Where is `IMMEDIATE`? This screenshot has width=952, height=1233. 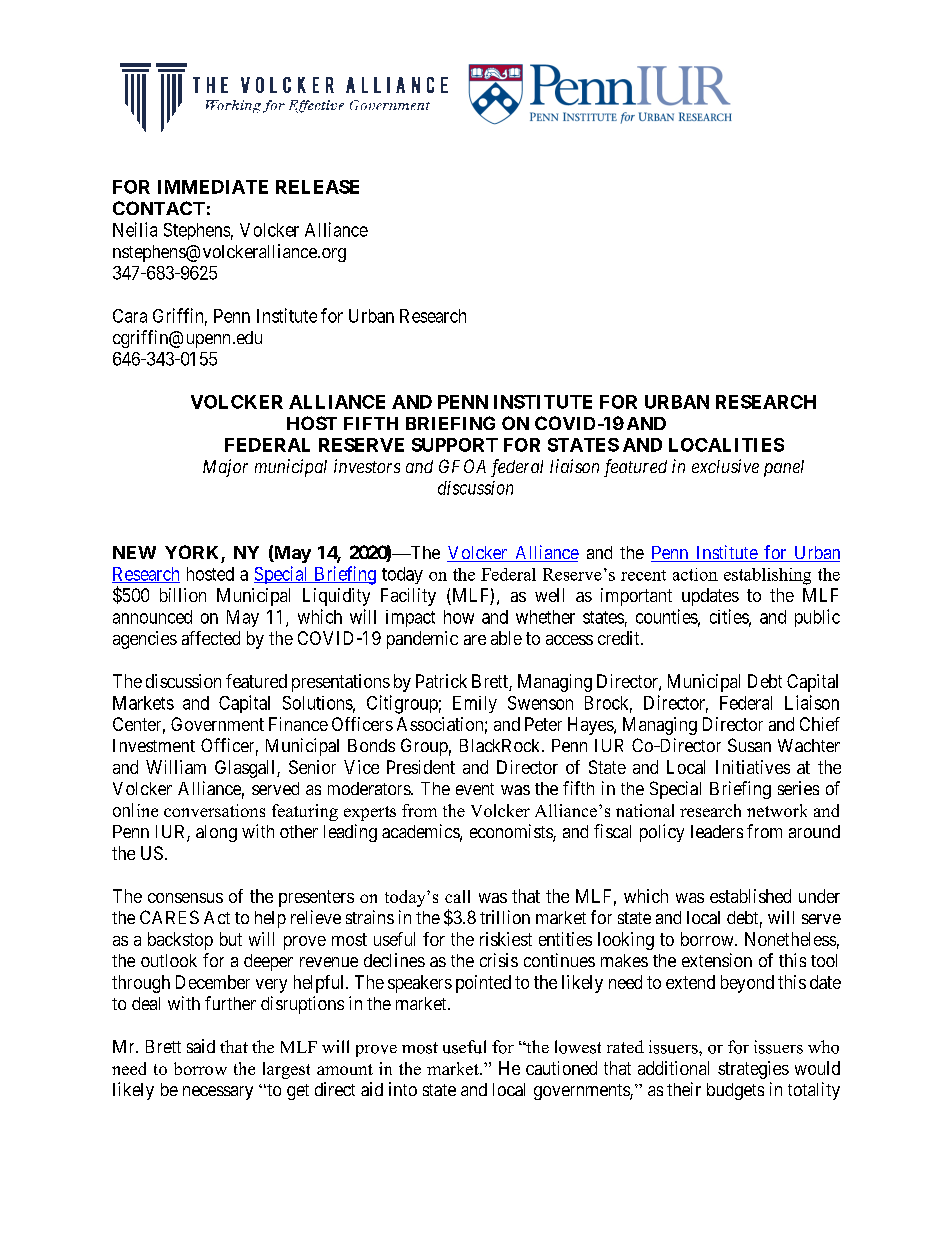
IMMEDIATE is located at coordinates (213, 187).
